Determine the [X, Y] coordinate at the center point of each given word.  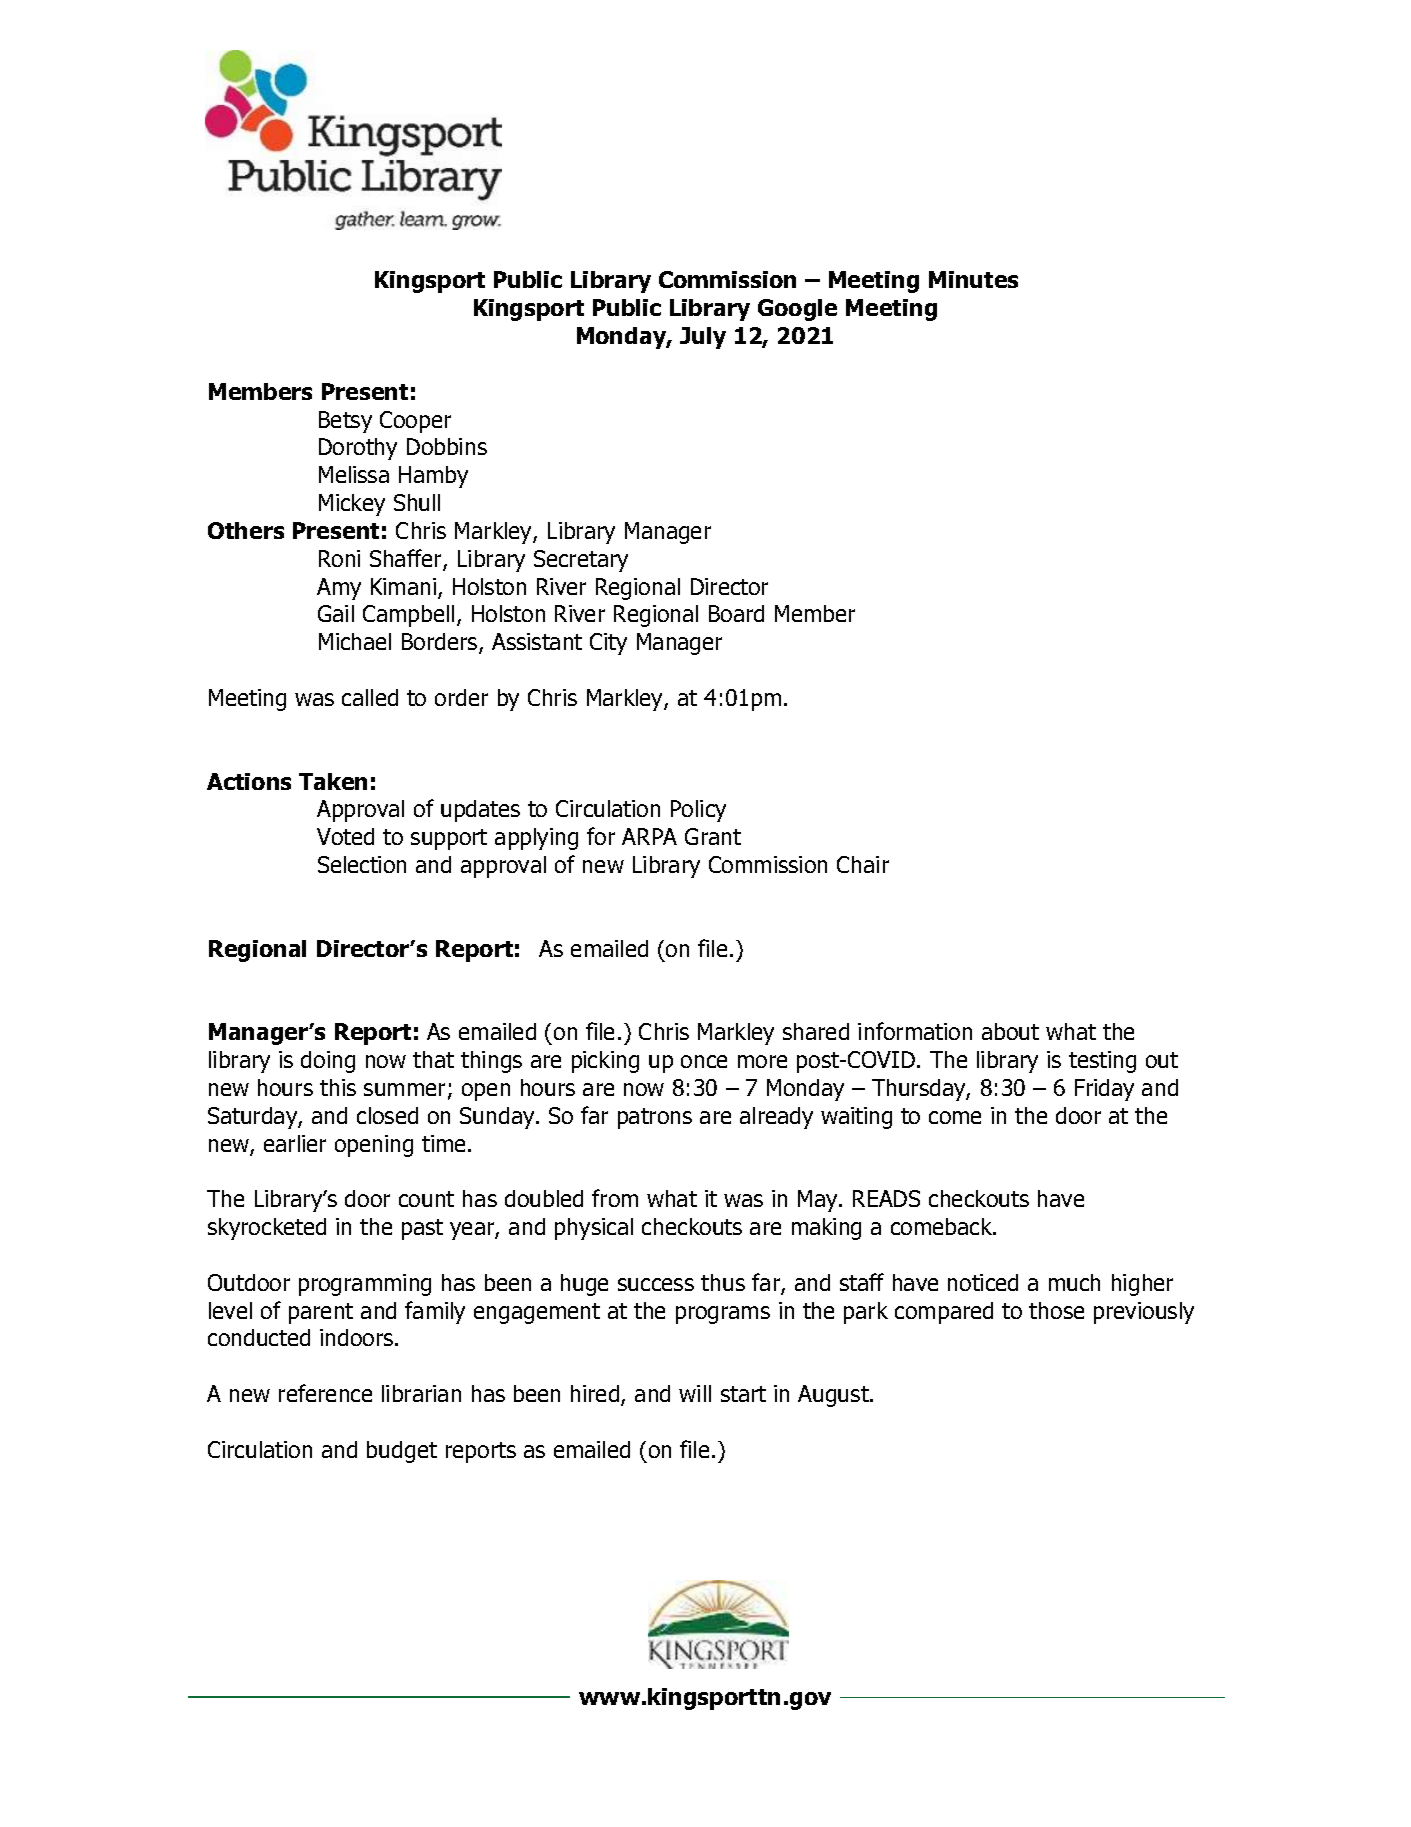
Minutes [973, 279]
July [703, 338]
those [1056, 1310]
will [695, 1393]
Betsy [345, 422]
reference [325, 1393]
